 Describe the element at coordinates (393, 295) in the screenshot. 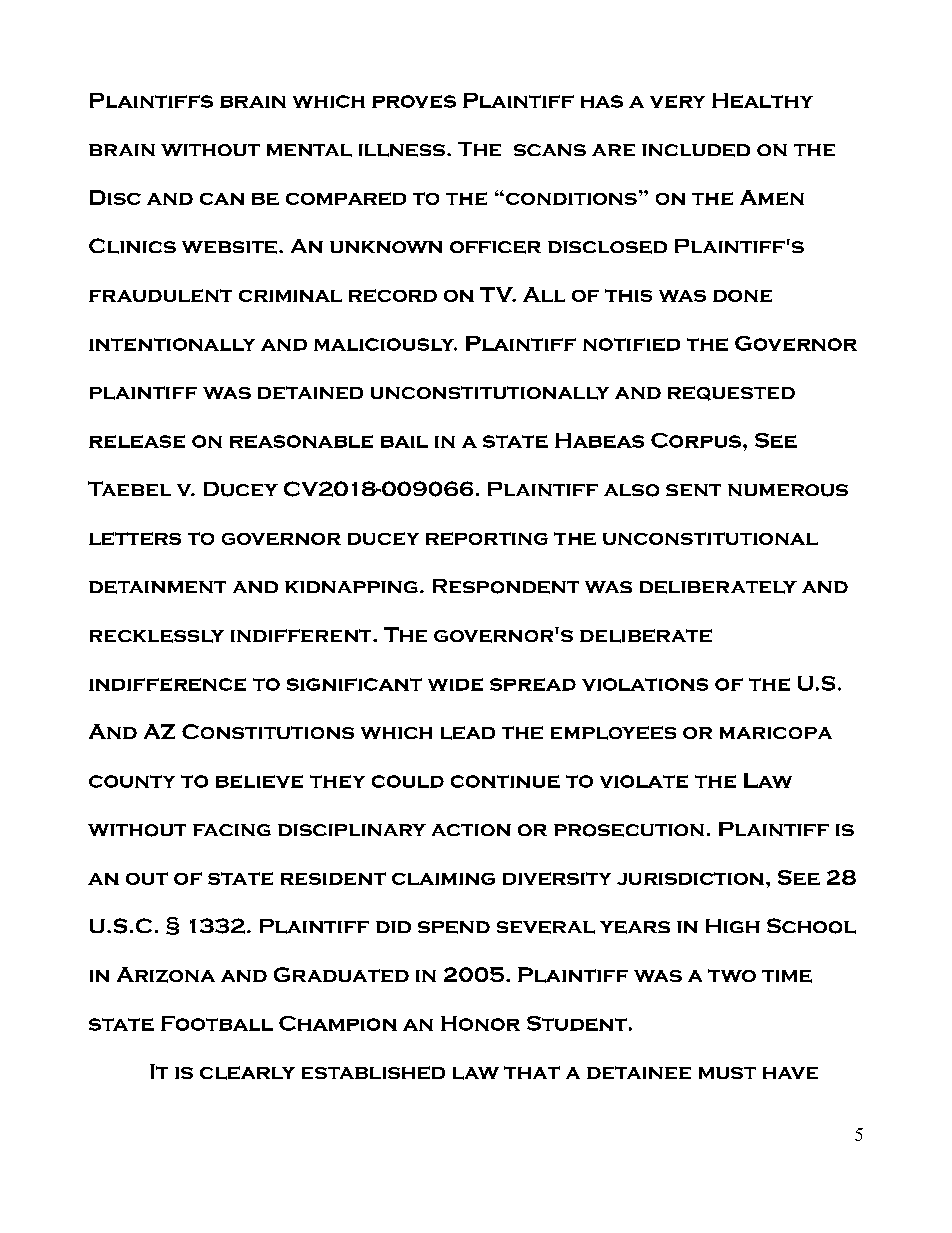

I see `record` at that location.
